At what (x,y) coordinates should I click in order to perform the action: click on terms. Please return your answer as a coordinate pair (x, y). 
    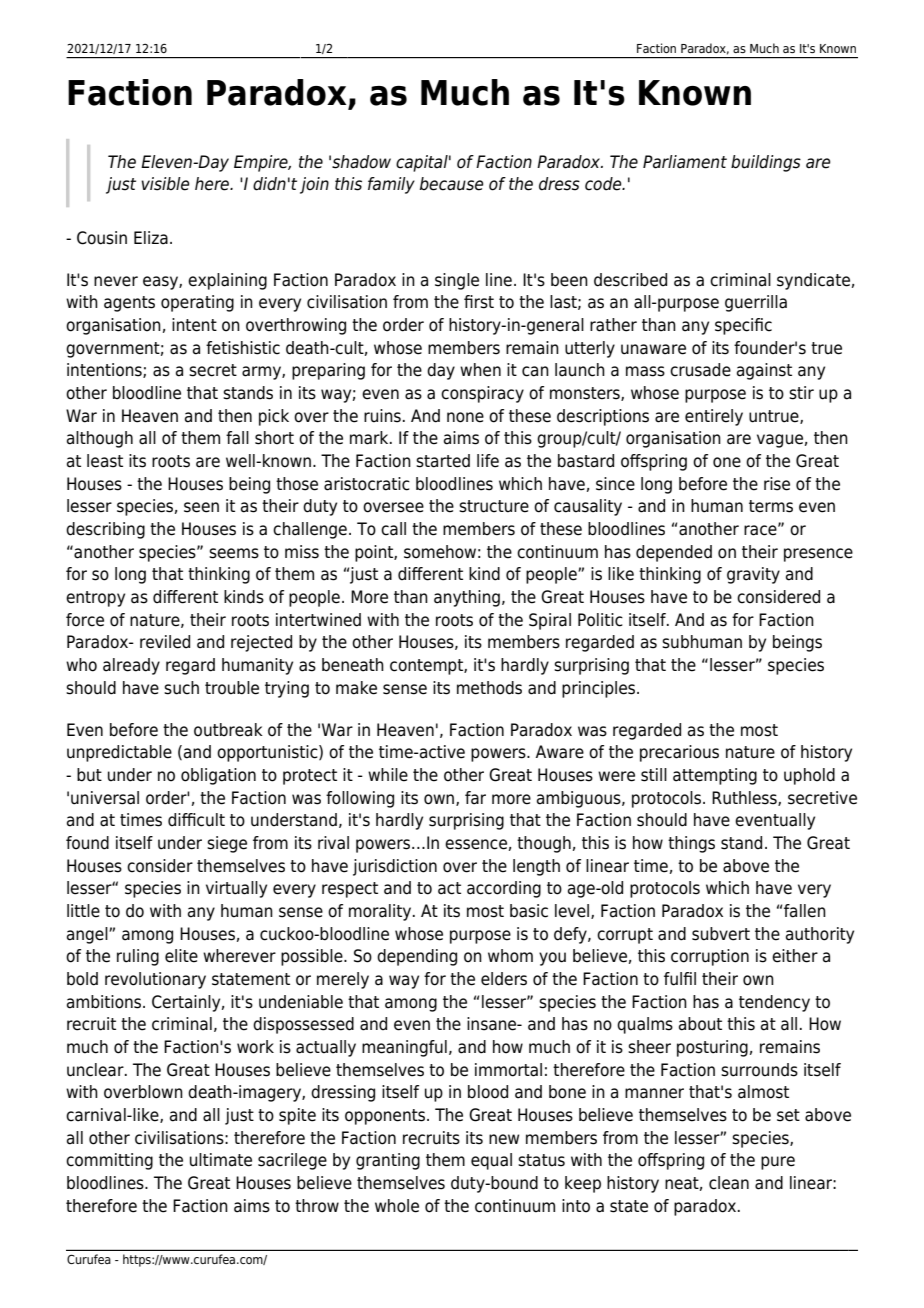
    Looking at the image, I should click on (771, 506).
